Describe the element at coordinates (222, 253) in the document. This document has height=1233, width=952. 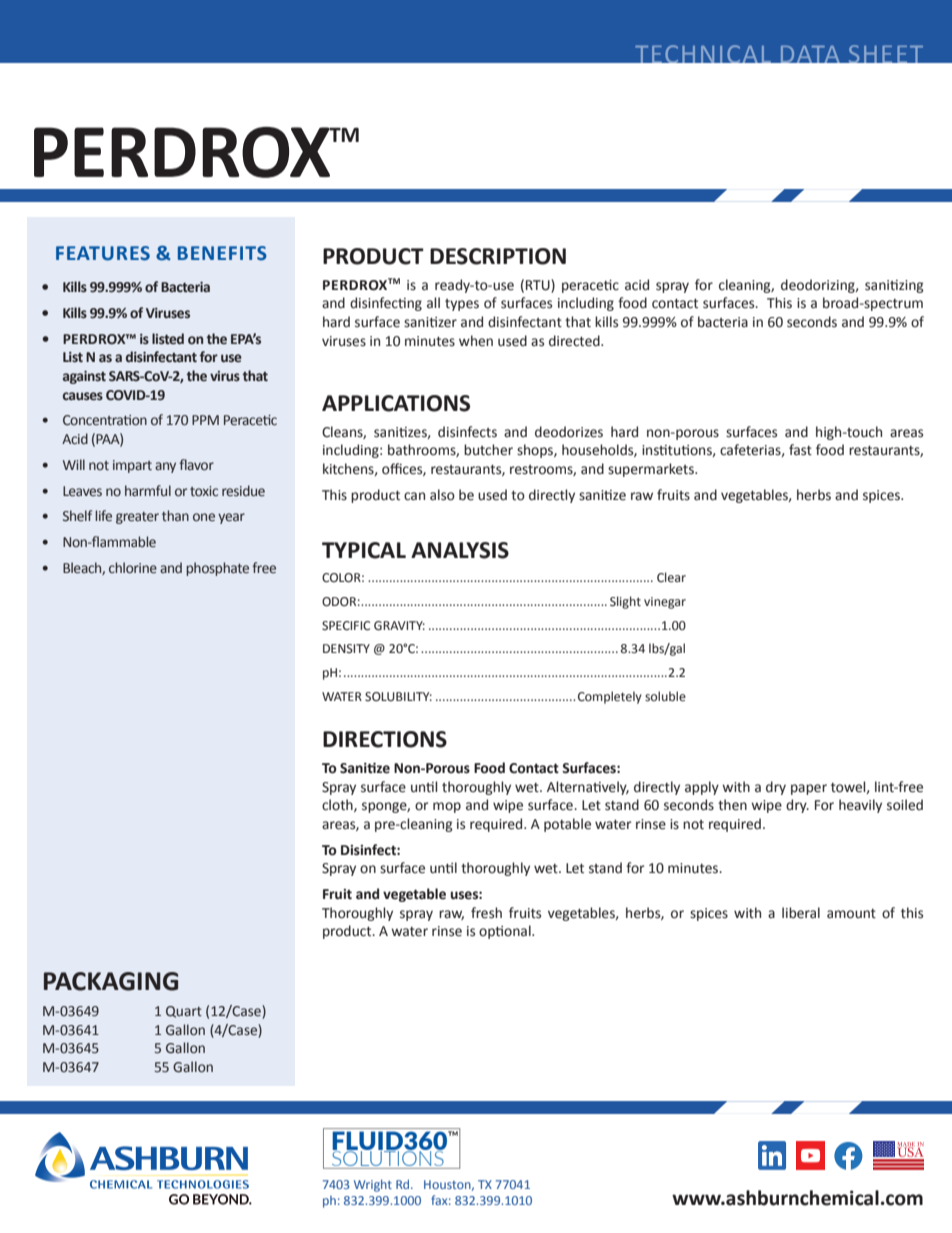
I see `BENEFITS` at that location.
